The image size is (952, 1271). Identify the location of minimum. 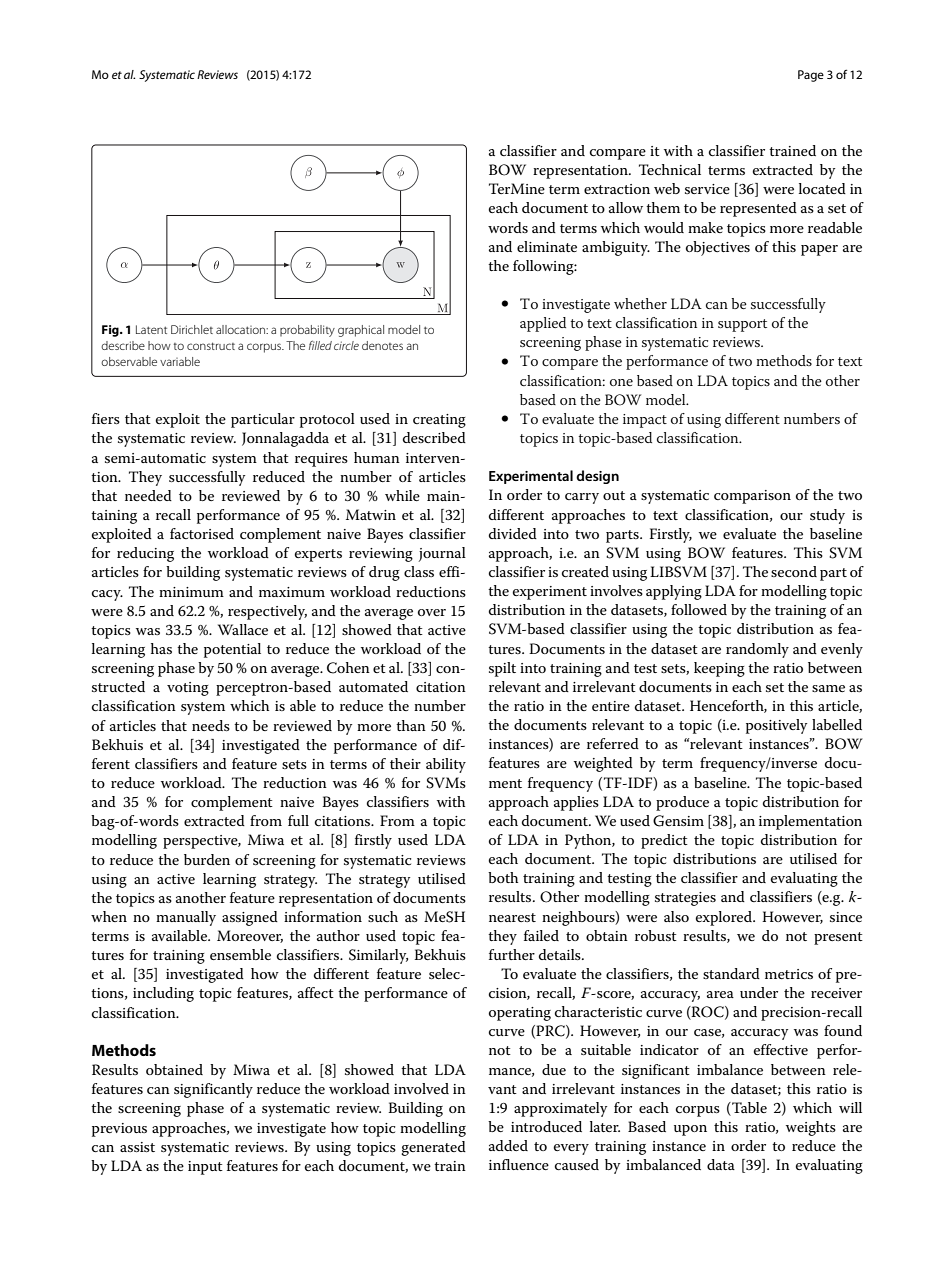
(191, 592).
